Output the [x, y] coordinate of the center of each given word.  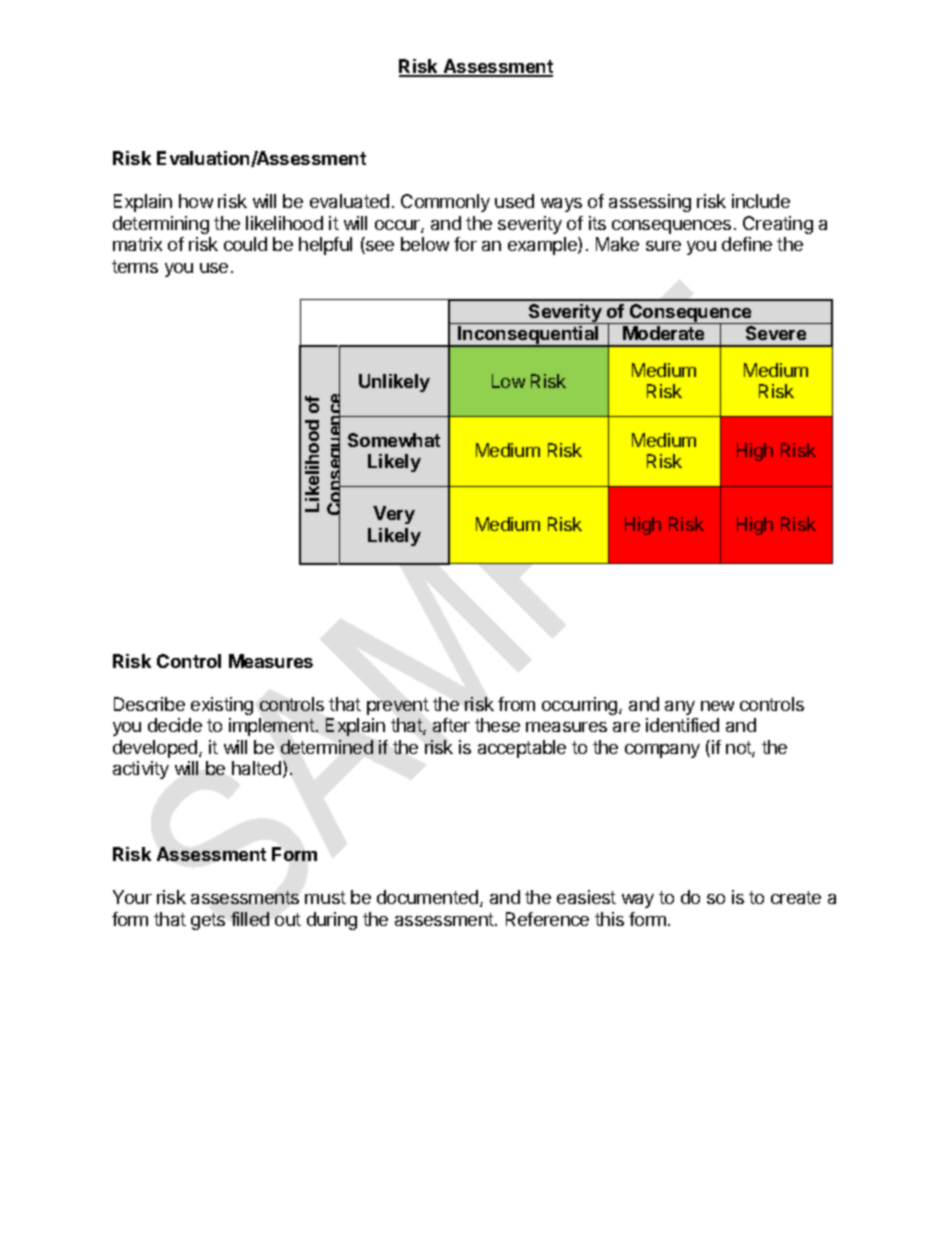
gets [208, 921]
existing [222, 706]
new [717, 706]
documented [429, 898]
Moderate [663, 333]
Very [394, 515]
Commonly [445, 203]
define [747, 244]
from [516, 704]
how [196, 201]
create [796, 897]
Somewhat [394, 440]
